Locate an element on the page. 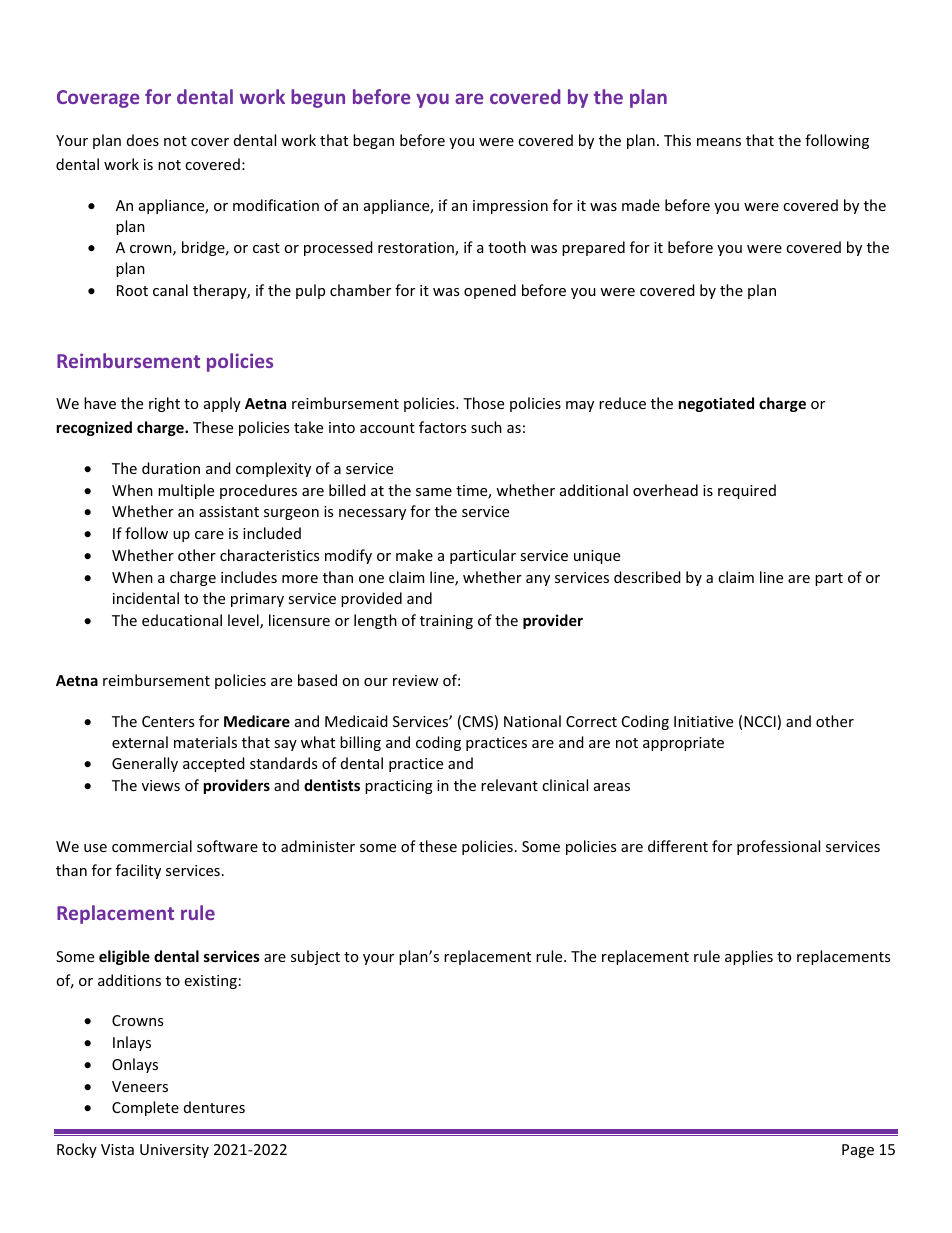 This page has width=952, height=1233. dentures is located at coordinates (214, 1107).
